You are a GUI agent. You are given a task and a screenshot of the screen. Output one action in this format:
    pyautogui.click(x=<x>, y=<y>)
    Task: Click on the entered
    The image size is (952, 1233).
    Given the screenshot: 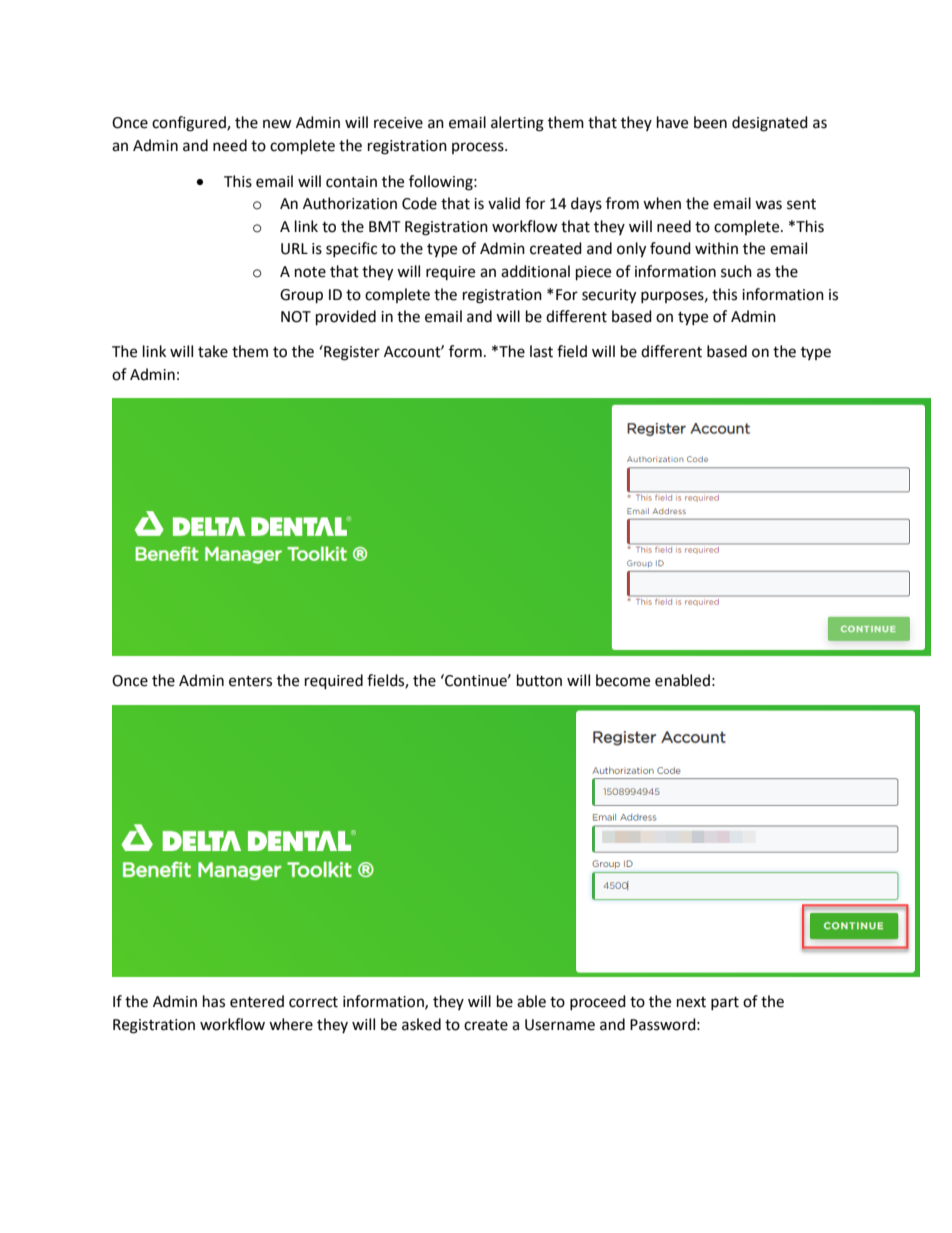 What is the action you would take?
    pyautogui.click(x=257, y=1001)
